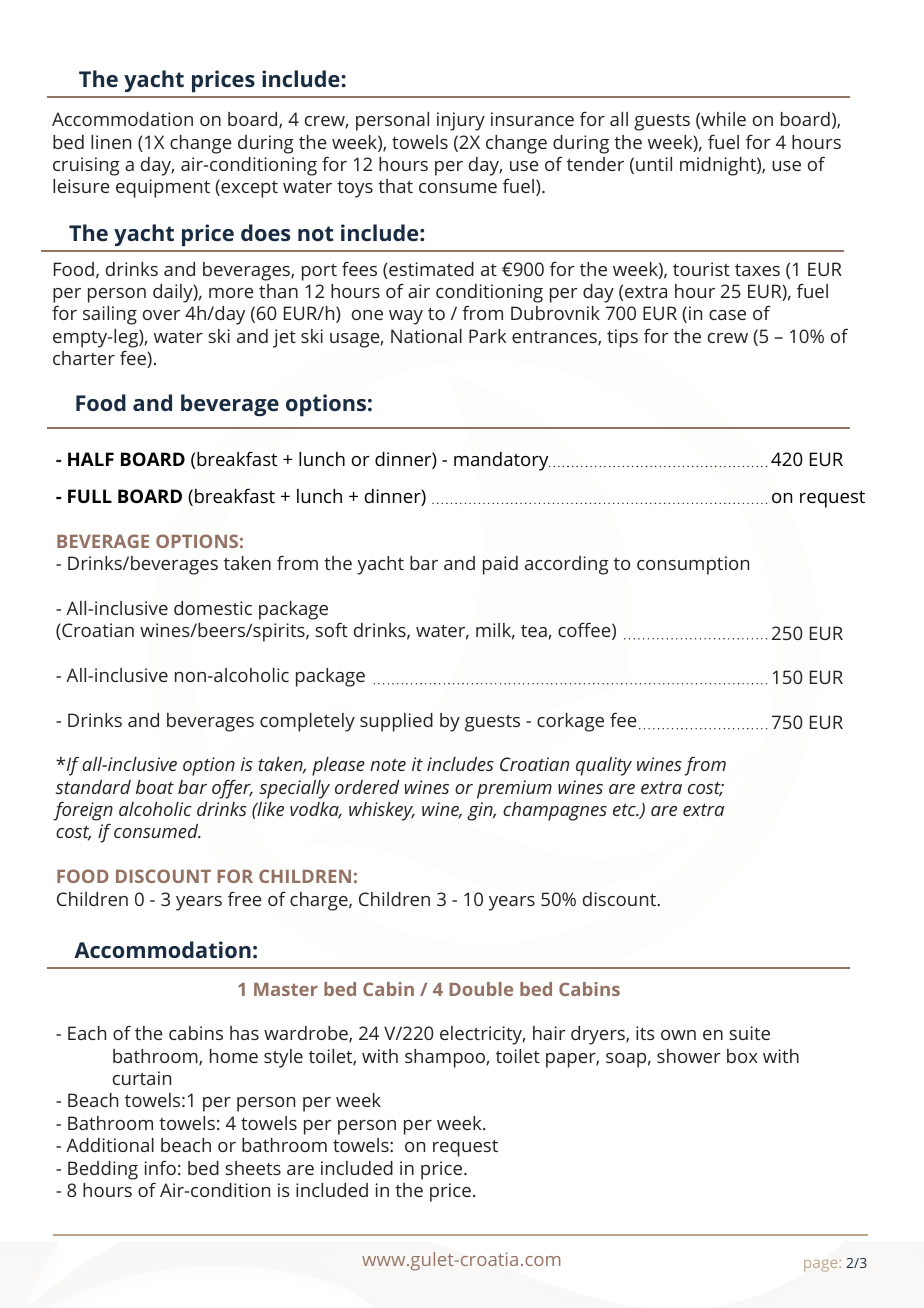 This screenshot has height=1308, width=924. I want to click on case, so click(727, 315).
